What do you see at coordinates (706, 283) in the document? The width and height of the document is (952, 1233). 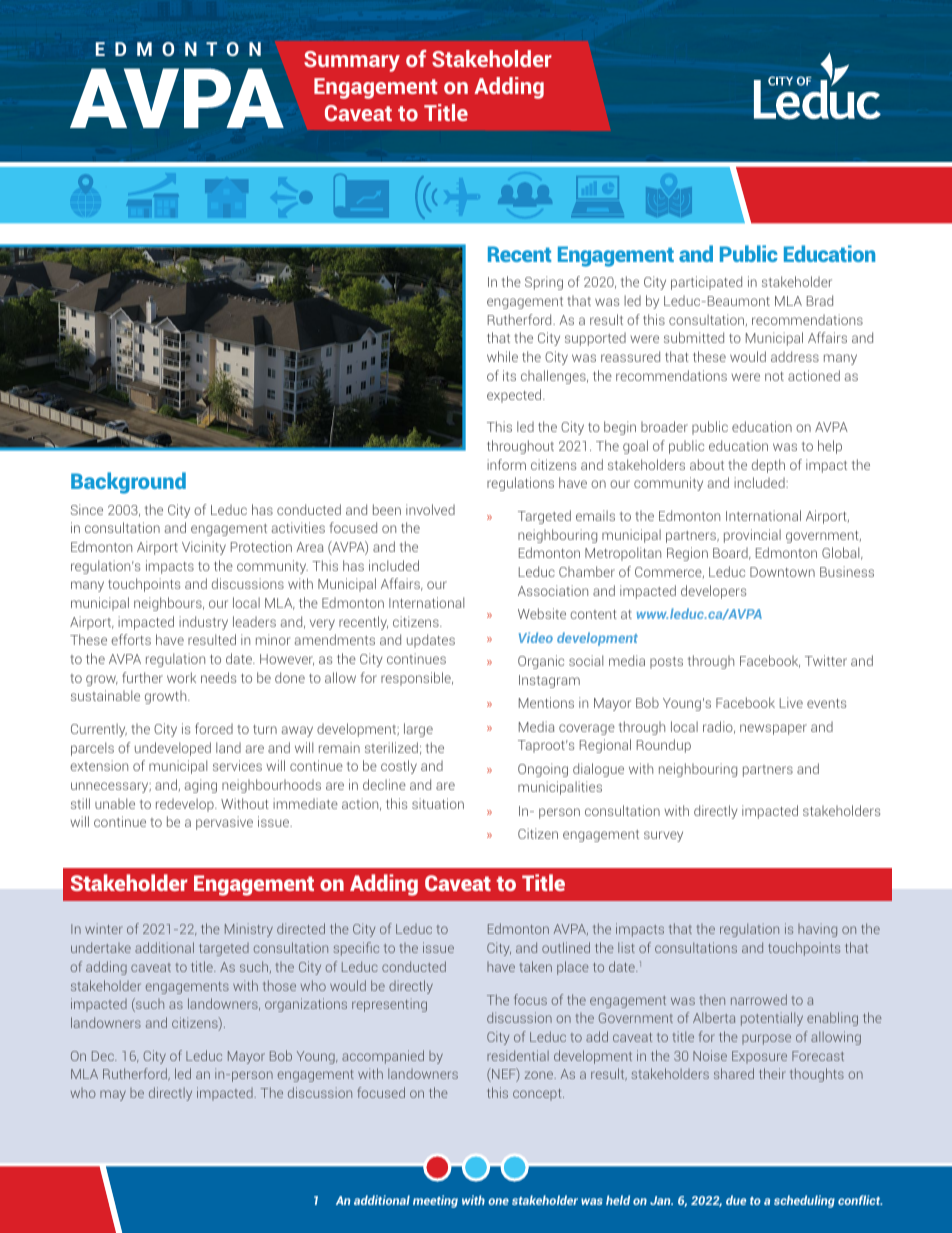 I see `participated` at bounding box center [706, 283].
